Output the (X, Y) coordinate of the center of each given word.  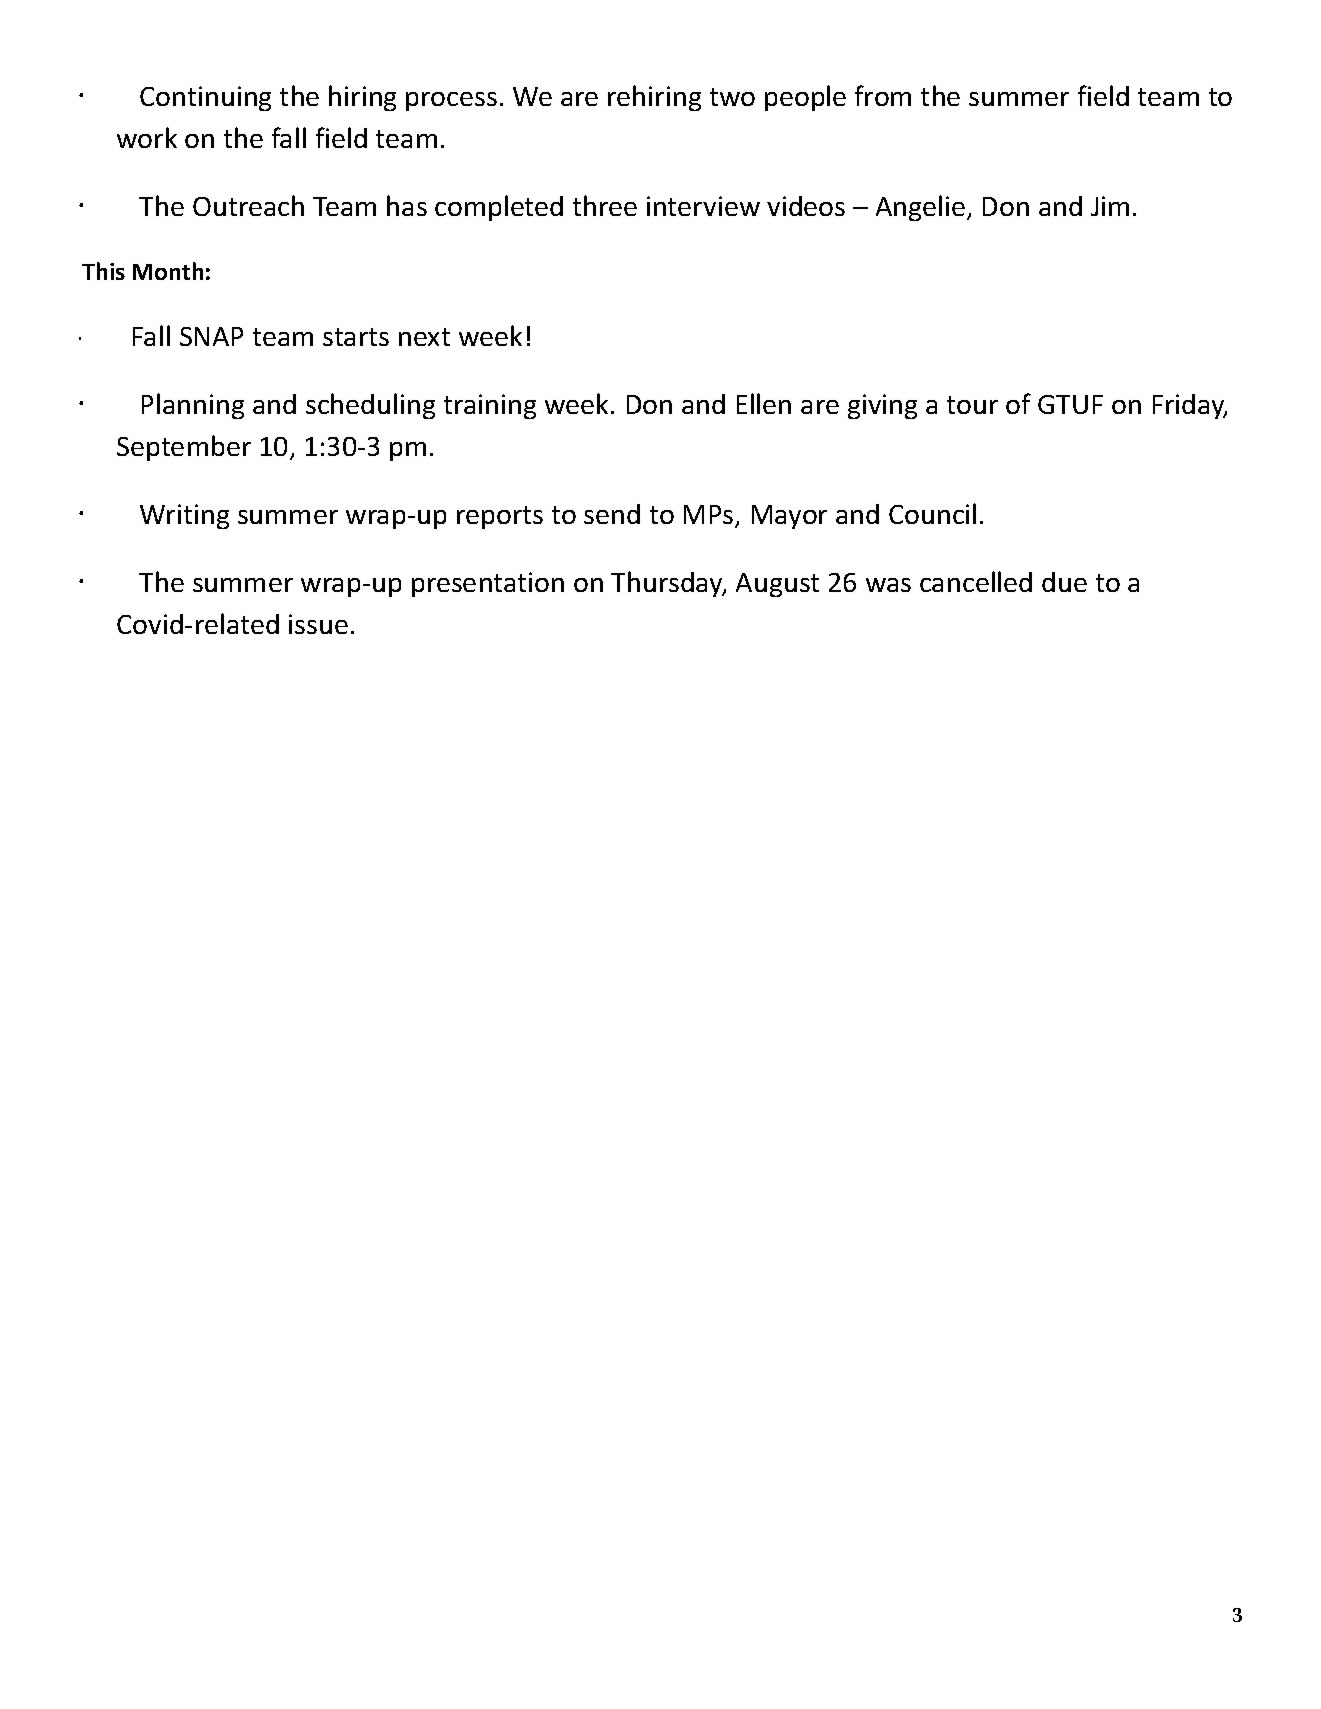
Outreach (248, 205)
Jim (1110, 206)
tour (972, 405)
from (883, 95)
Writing (184, 516)
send (612, 514)
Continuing (205, 98)
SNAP (211, 336)
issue (318, 624)
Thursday (668, 584)
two (732, 97)
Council (932, 513)
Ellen (764, 403)
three (605, 205)
